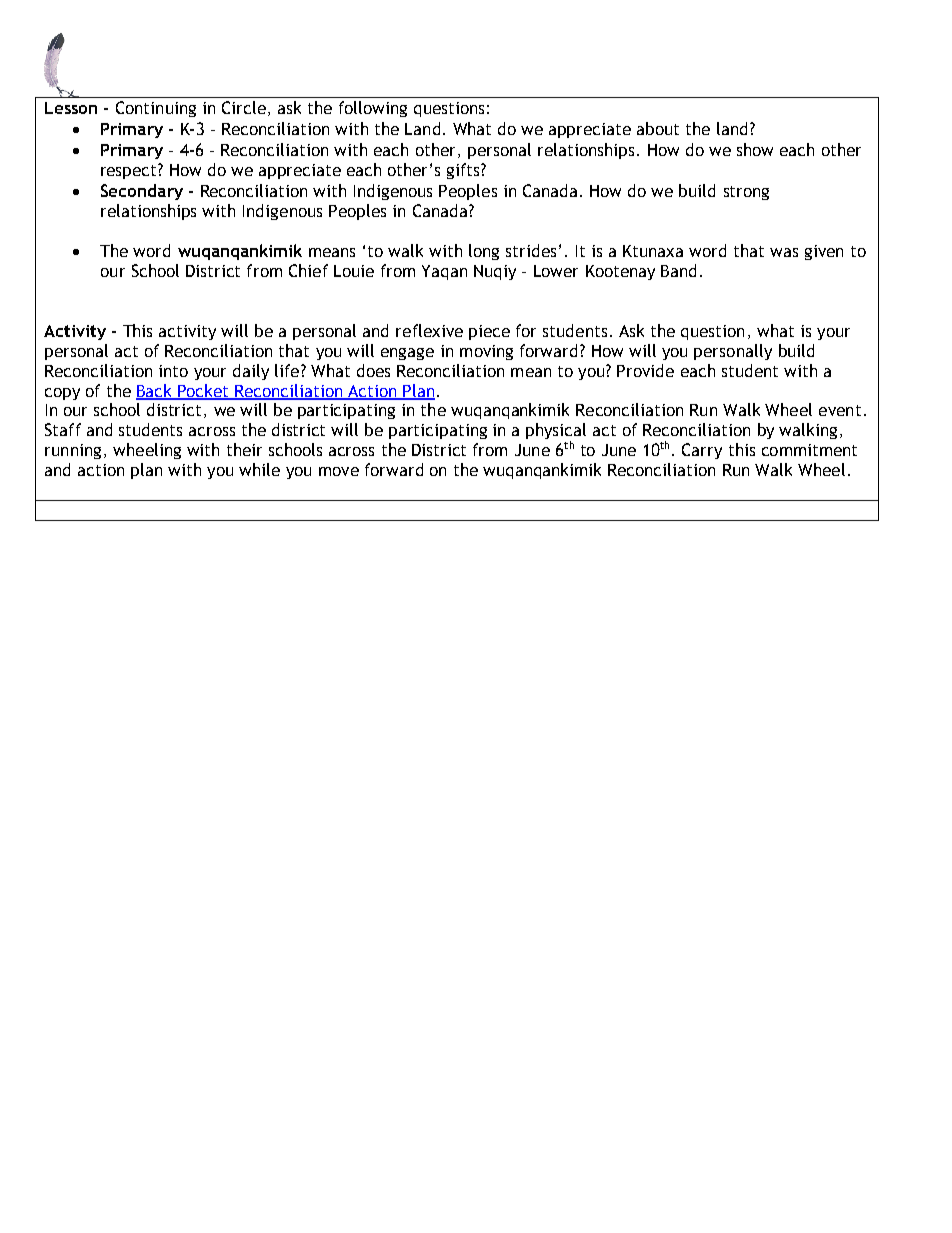 The width and height of the screenshot is (952, 1233). I want to click on about, so click(658, 128).
